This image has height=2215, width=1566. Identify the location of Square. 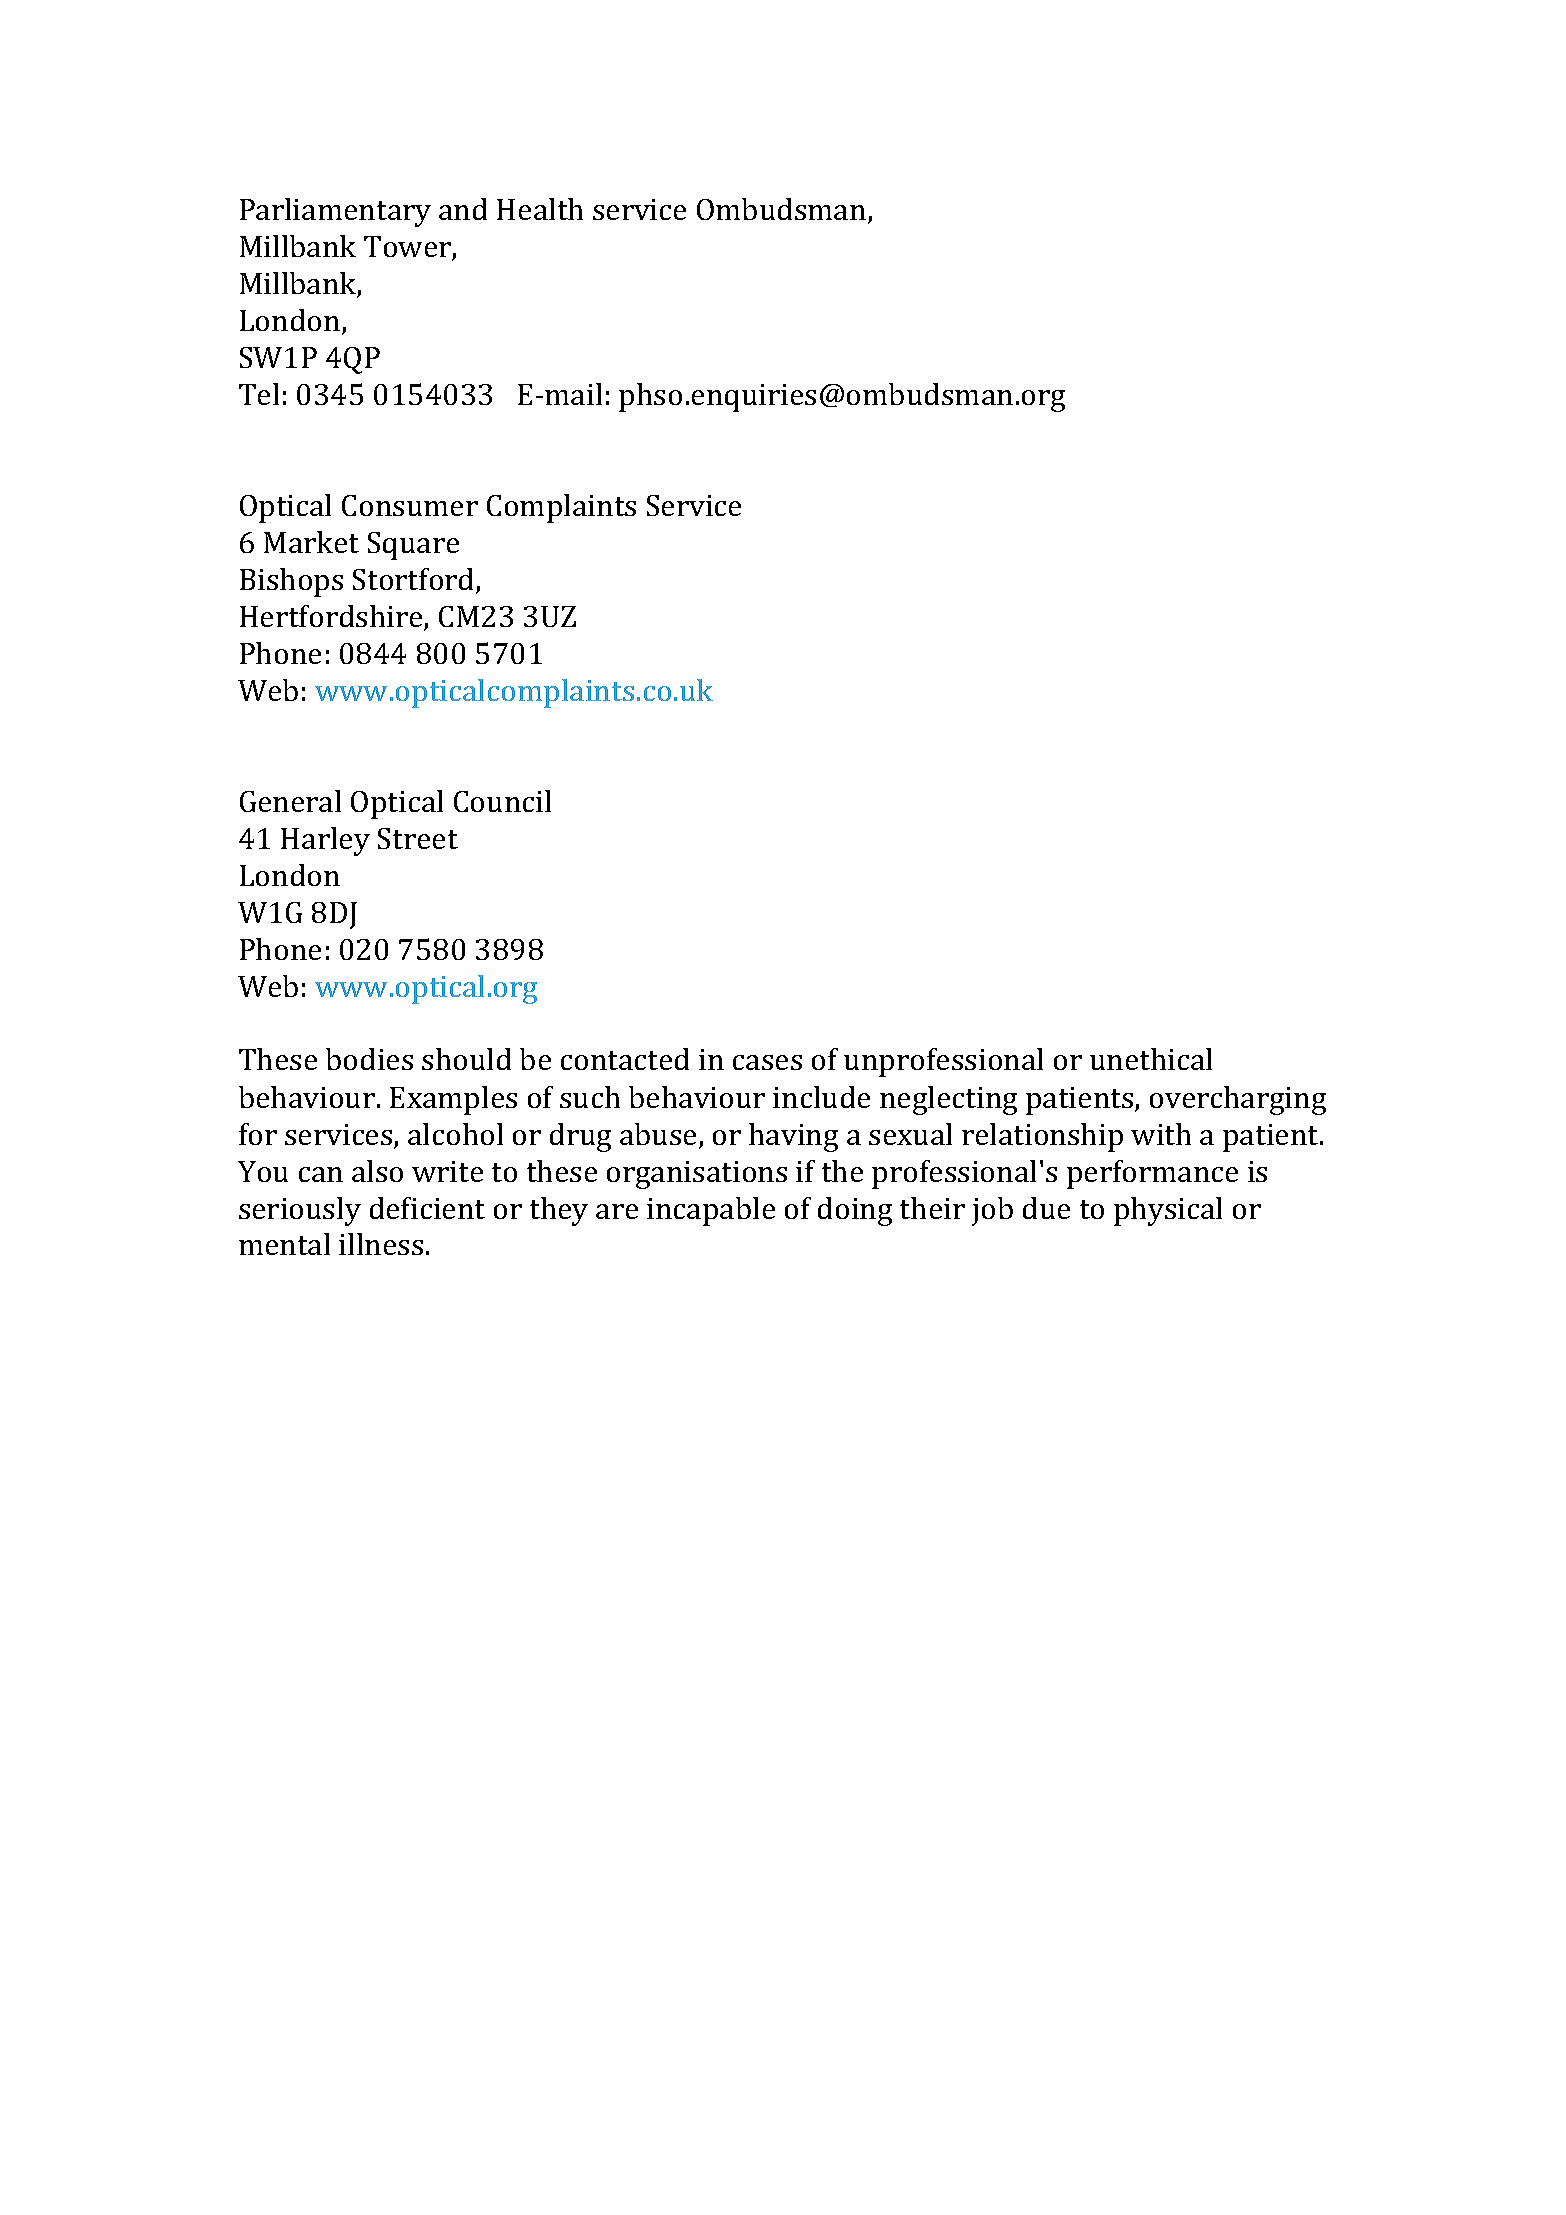
(413, 546).
